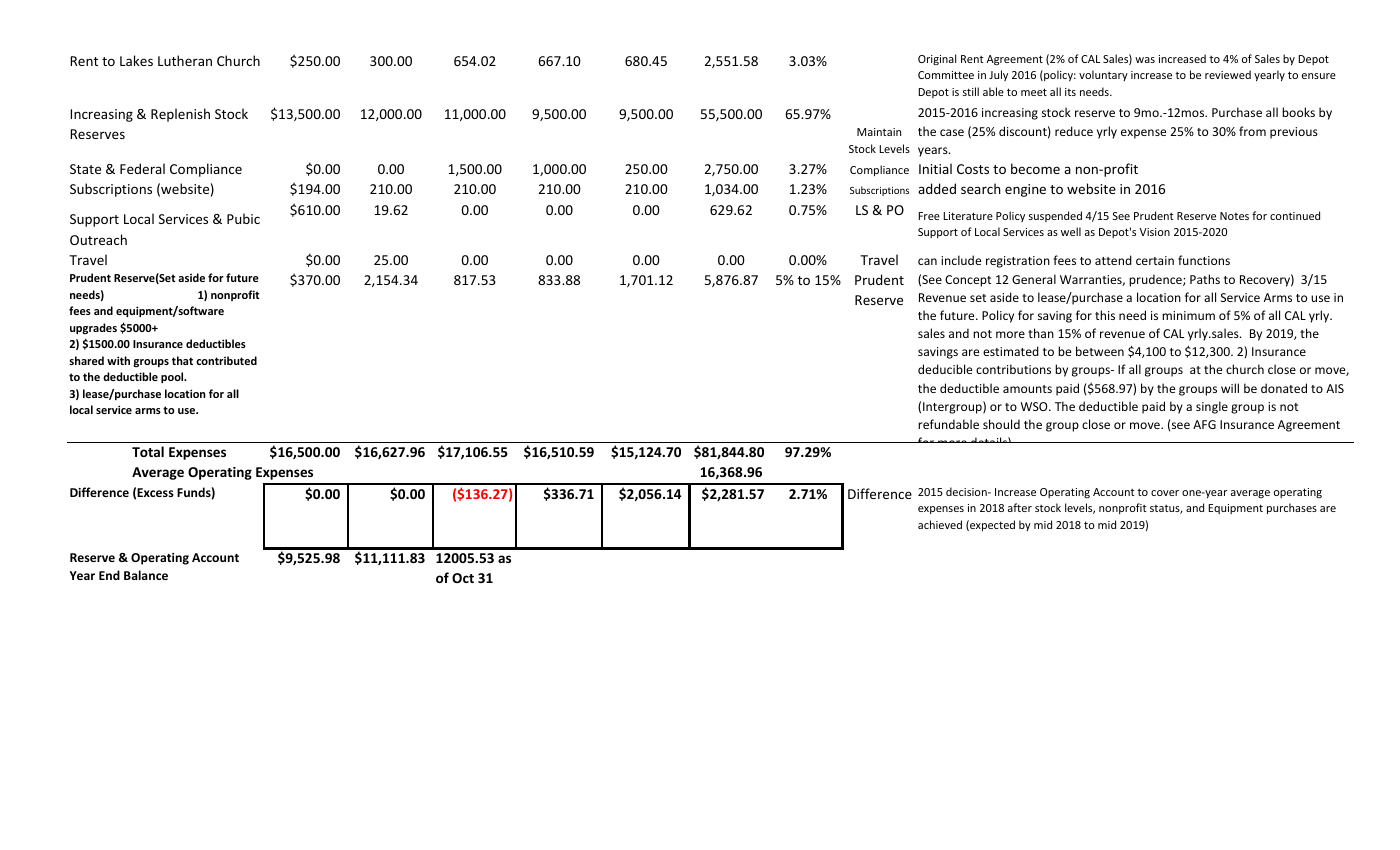 Image resolution: width=1400 pixels, height=850 pixels. What do you see at coordinates (463, 578) in the page?
I see `Oct` at bounding box center [463, 578].
